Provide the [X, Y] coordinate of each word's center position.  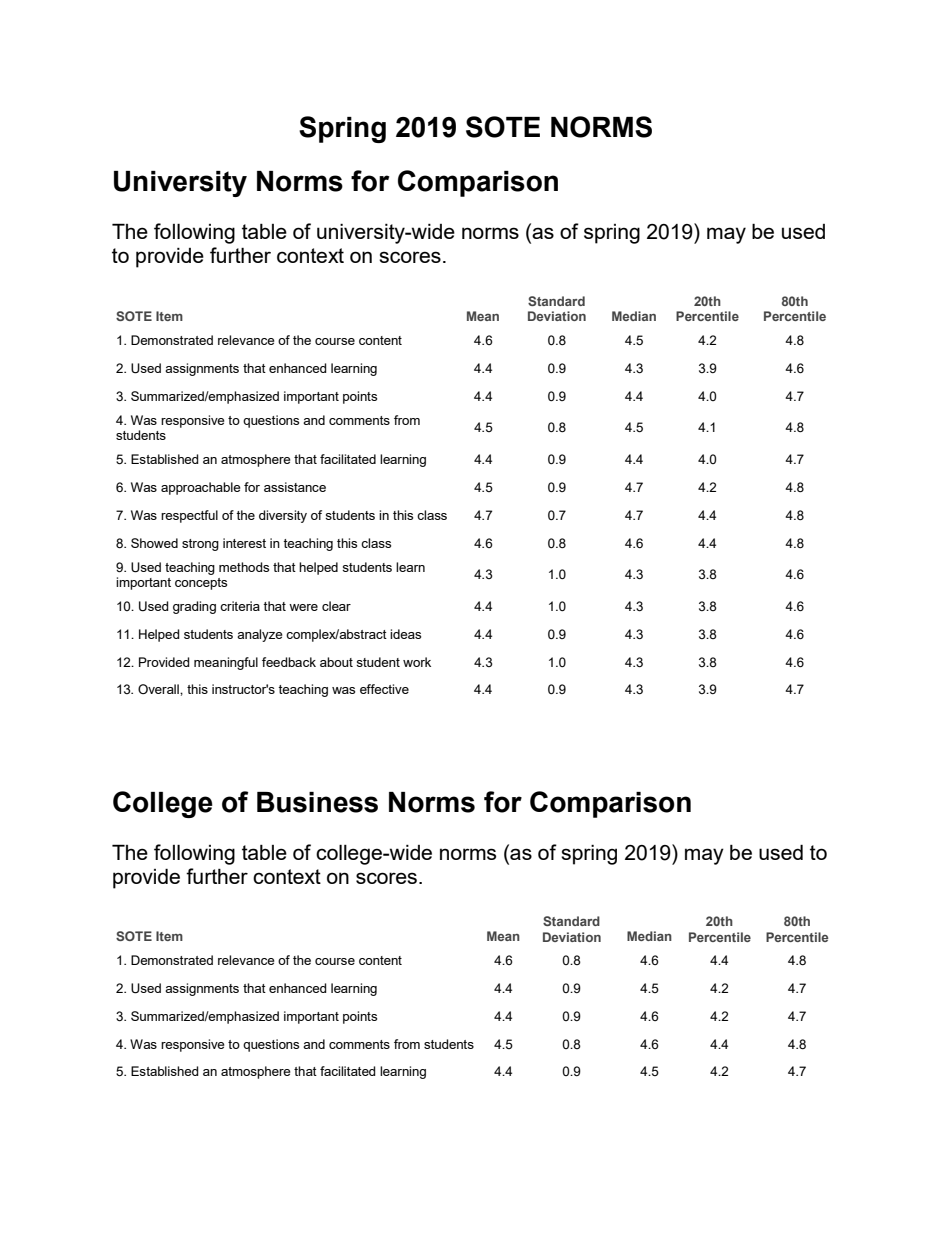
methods [244, 567]
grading [194, 607]
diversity [283, 516]
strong [200, 545]
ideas [405, 634]
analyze [259, 635]
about [336, 662]
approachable [200, 488]
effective [384, 689]
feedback [289, 662]
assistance [295, 487]
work [417, 662]
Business [317, 802]
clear [336, 606]
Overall [159, 689]
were [303, 607]
